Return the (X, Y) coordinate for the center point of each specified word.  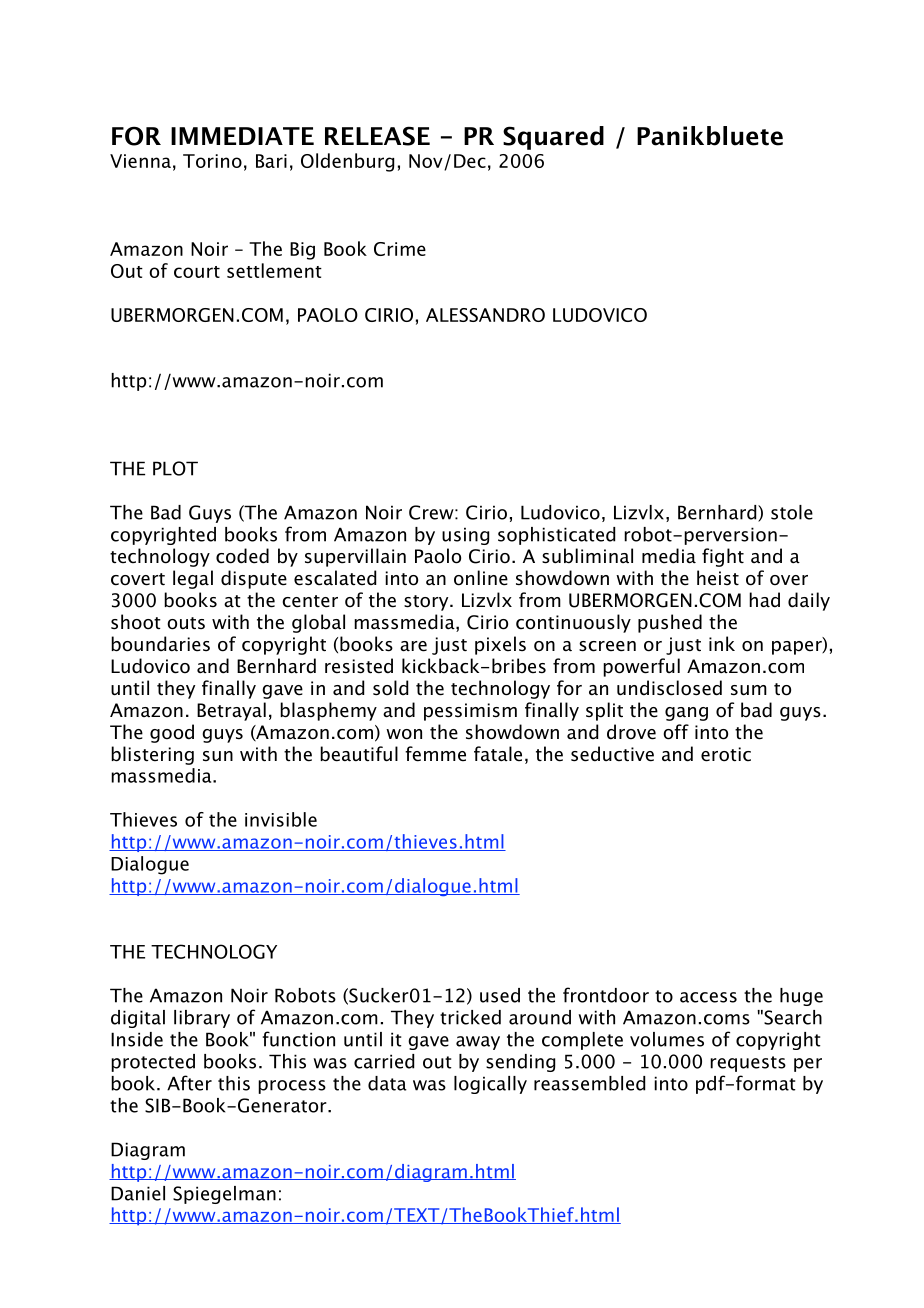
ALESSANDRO (485, 315)
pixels (500, 645)
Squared (553, 138)
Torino (212, 161)
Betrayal (231, 711)
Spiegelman (224, 1195)
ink (722, 643)
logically (490, 1085)
